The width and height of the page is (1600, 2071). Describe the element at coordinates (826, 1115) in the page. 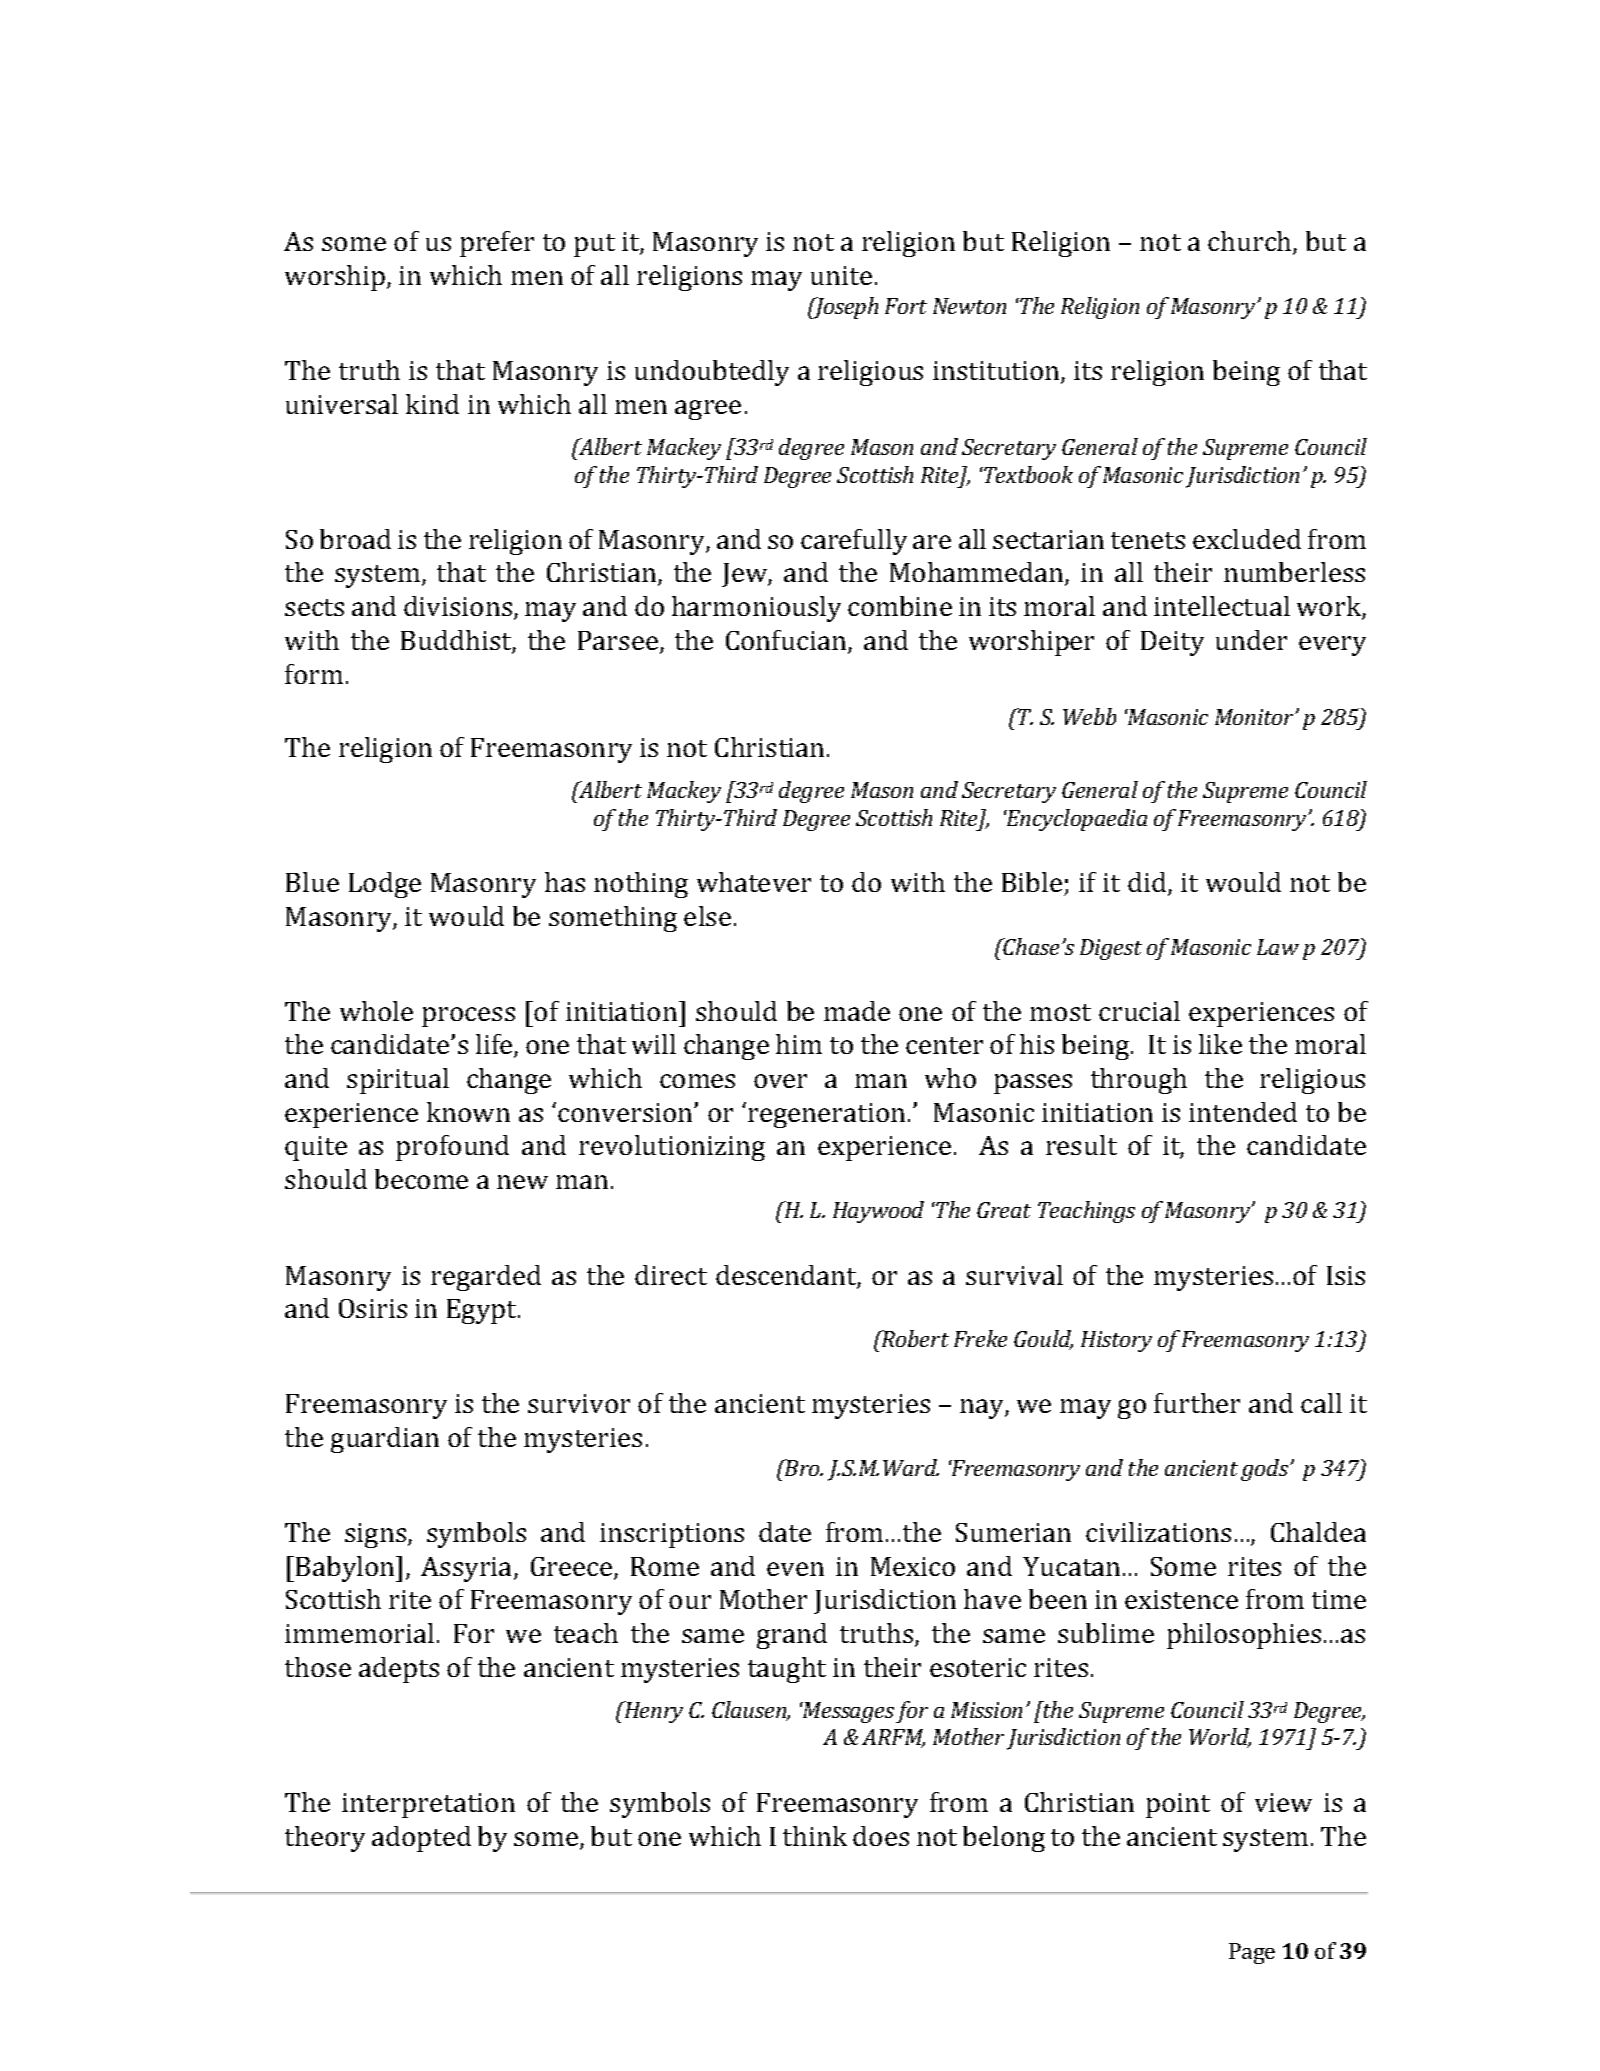

I see `regeneration` at that location.
